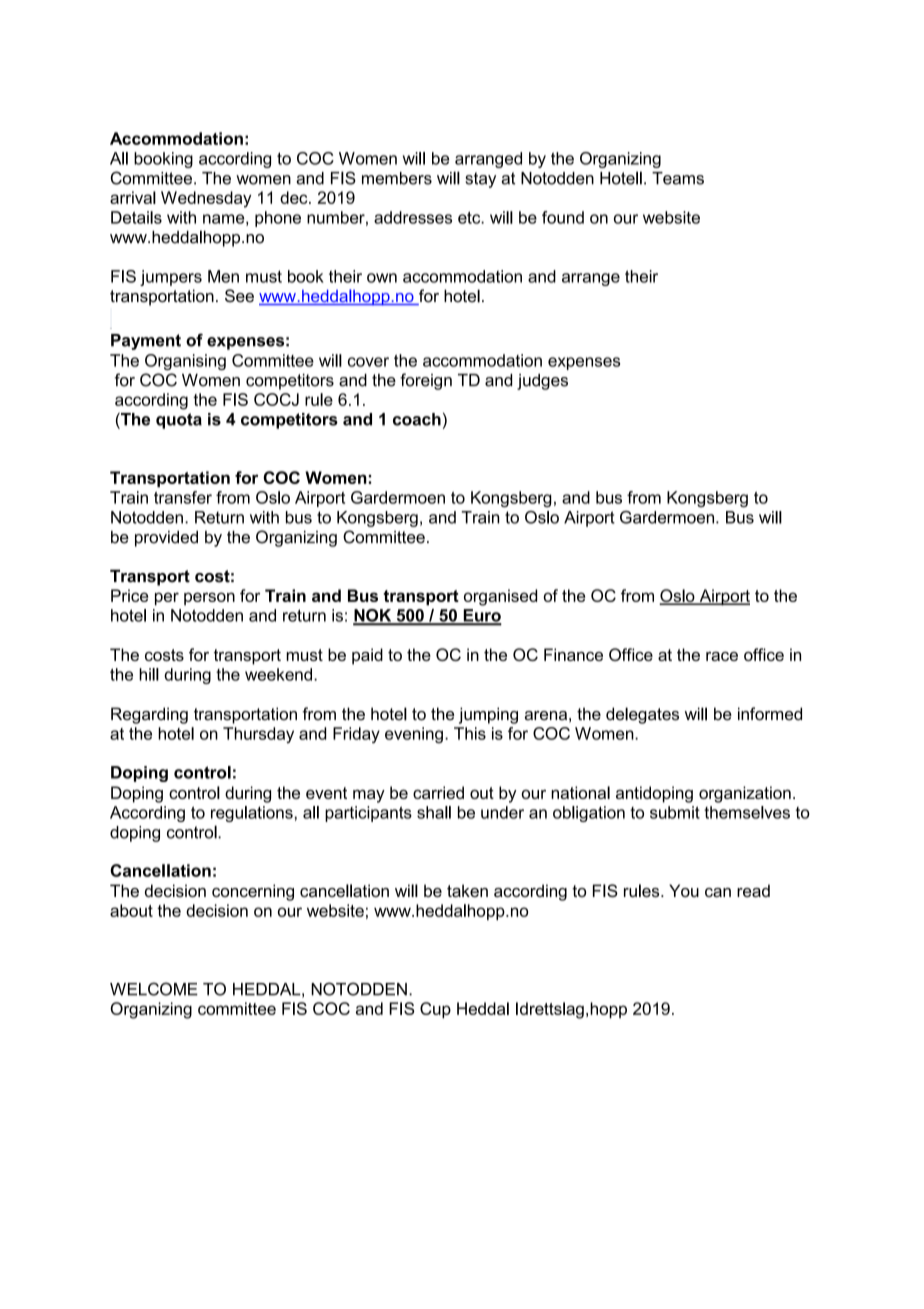  What do you see at coordinates (678, 178) in the screenshot?
I see `Teams` at bounding box center [678, 178].
